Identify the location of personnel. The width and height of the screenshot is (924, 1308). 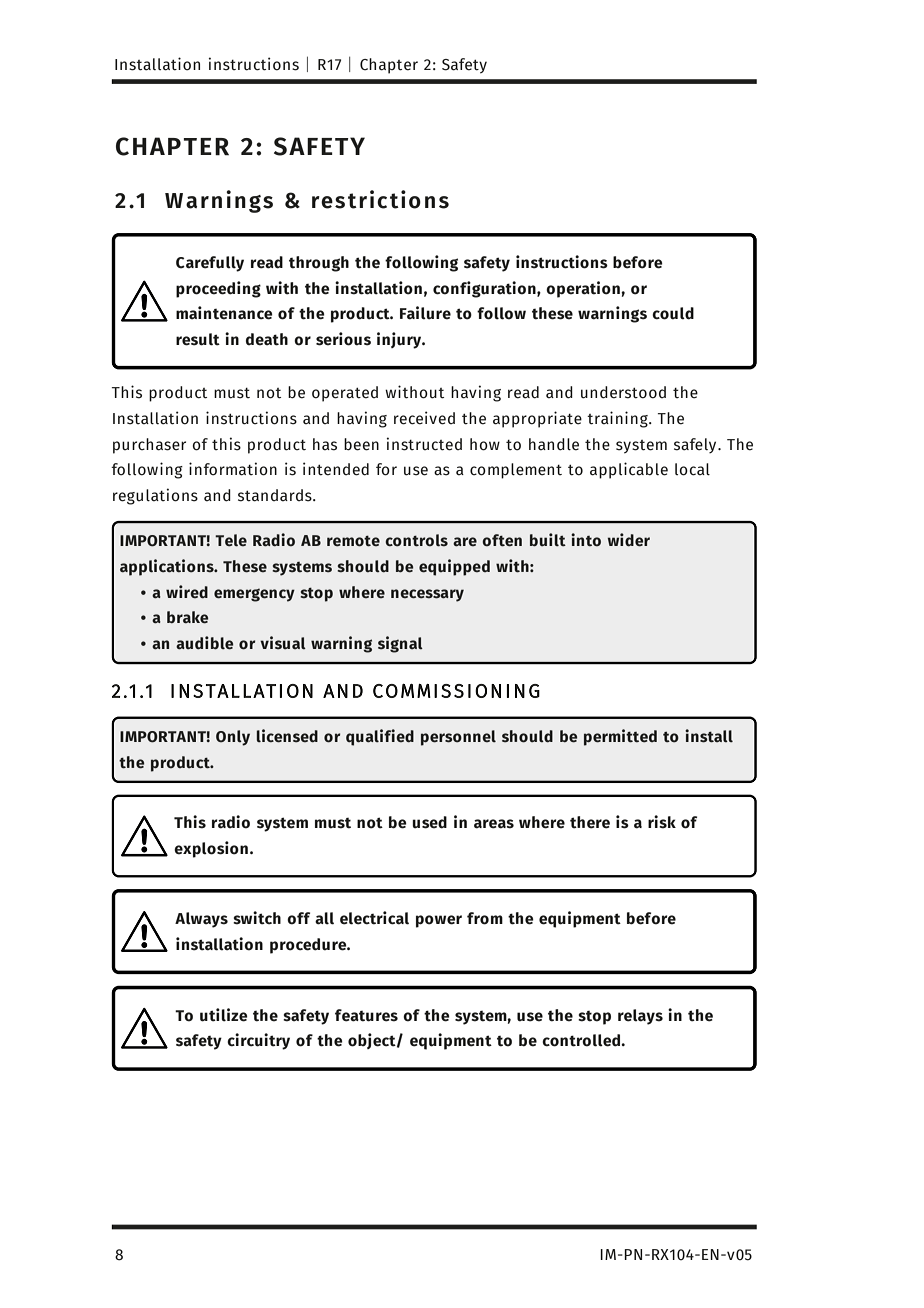
(458, 738).
